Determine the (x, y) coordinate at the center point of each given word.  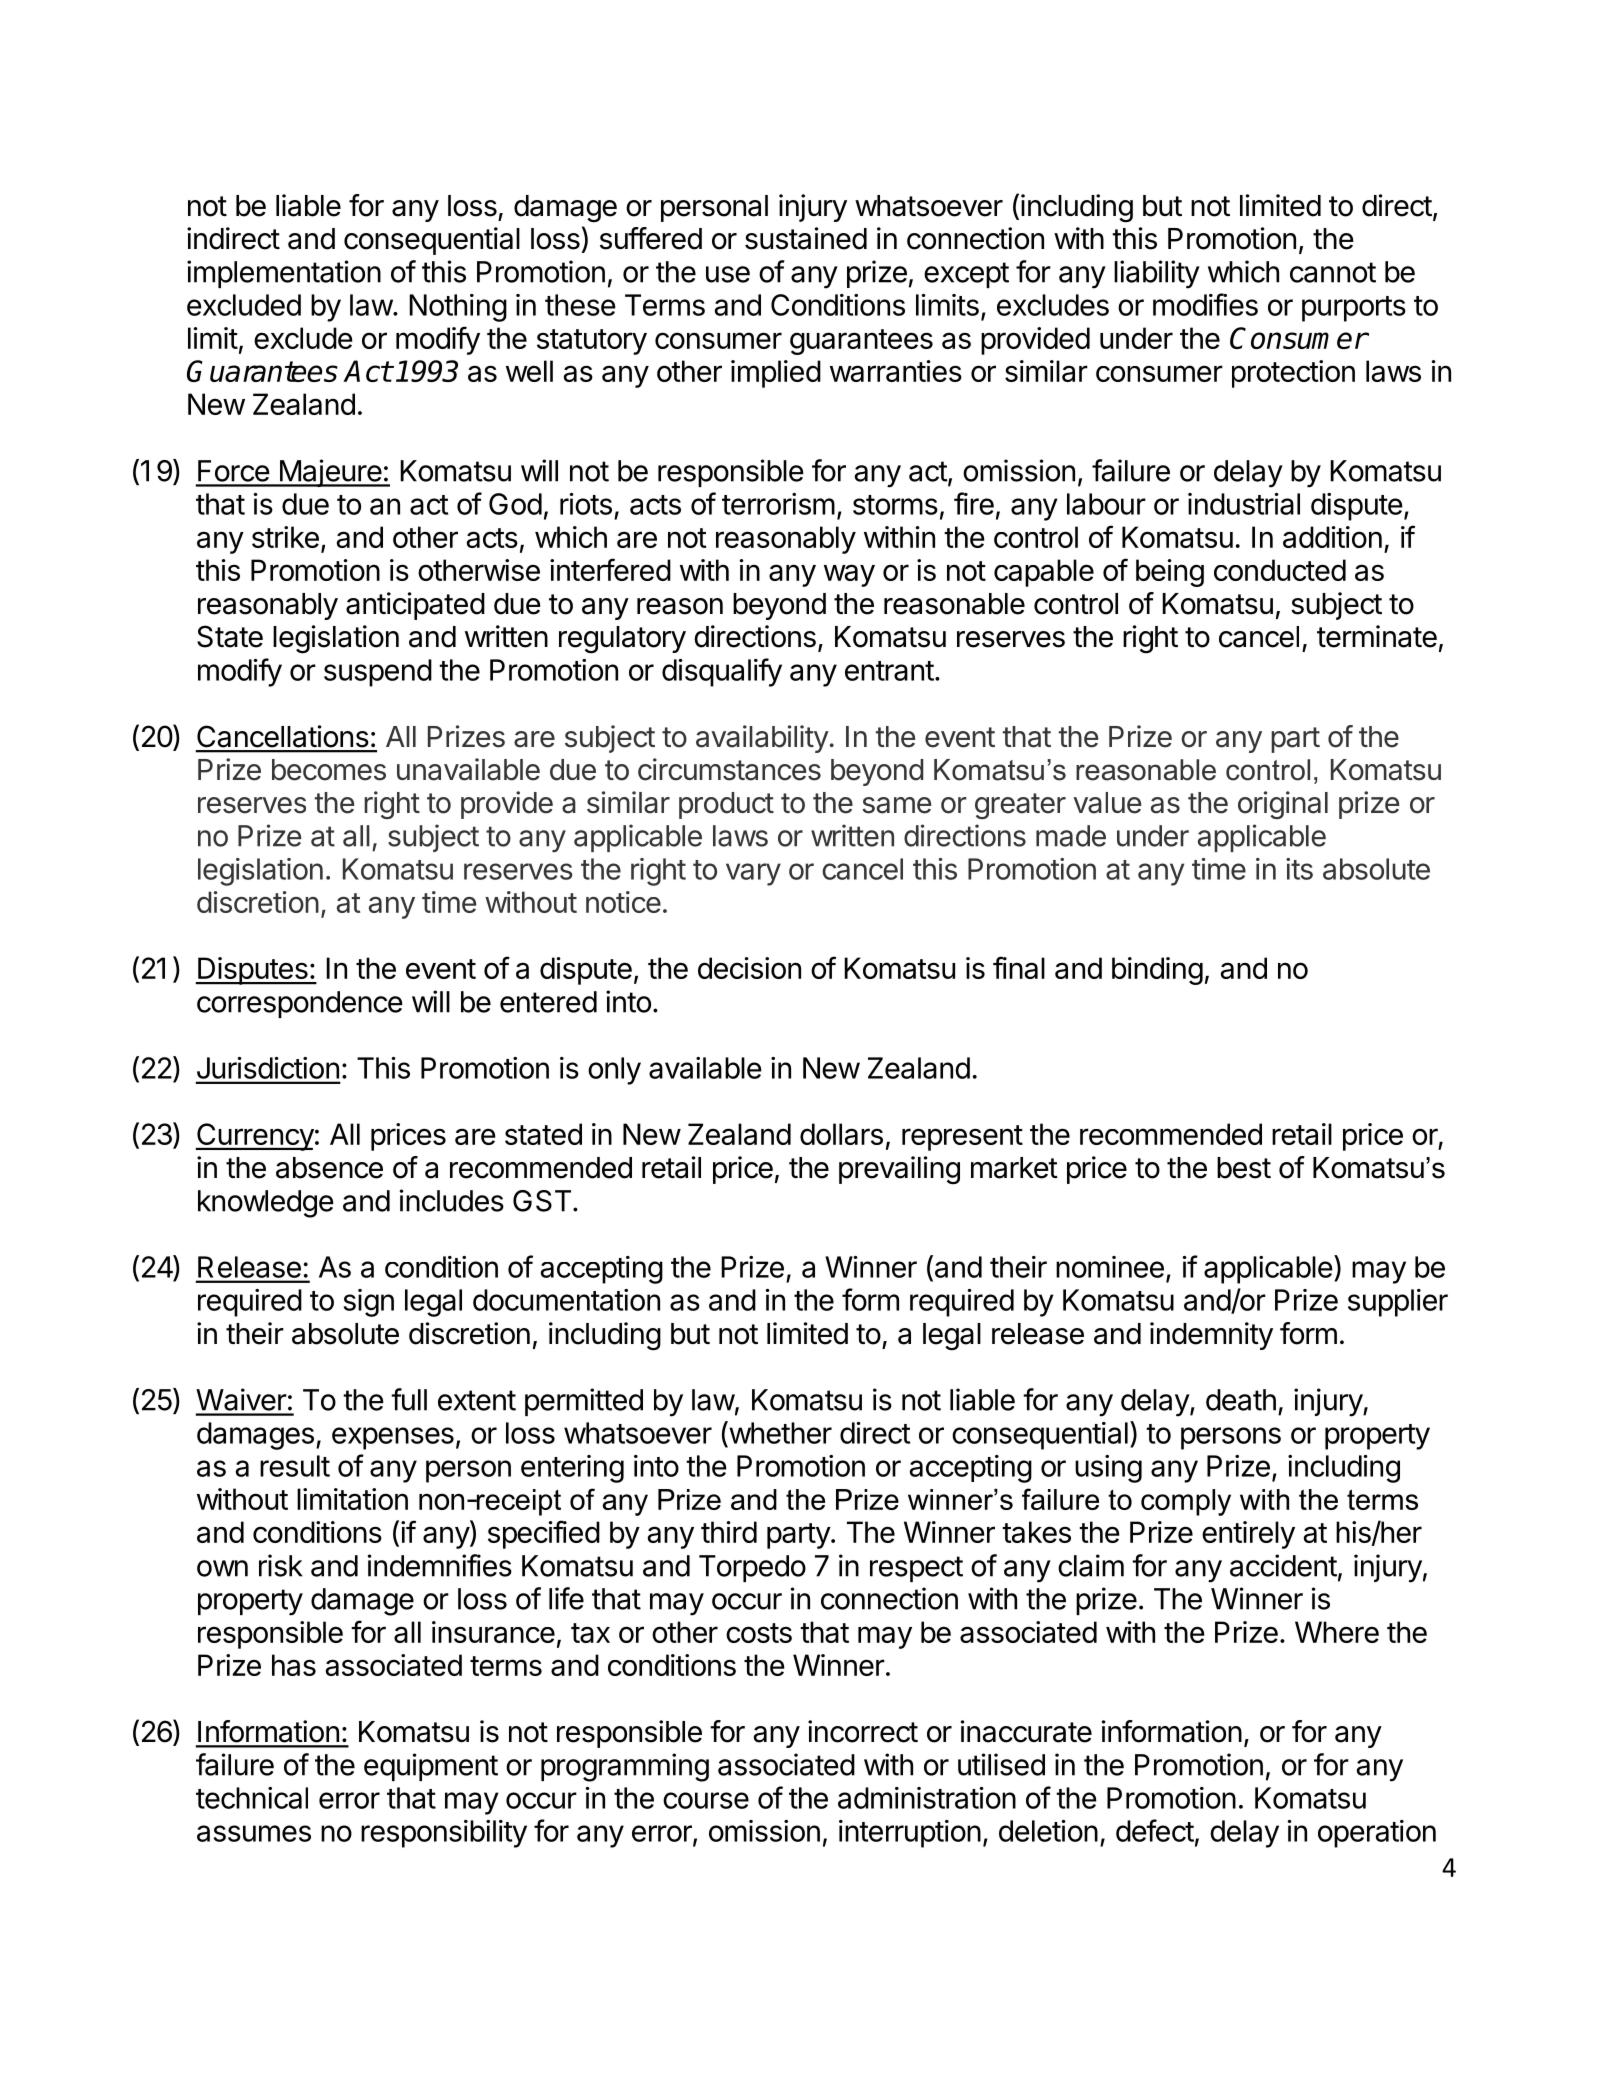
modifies (1205, 304)
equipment (431, 1767)
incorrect (863, 1731)
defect (1155, 1830)
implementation (284, 274)
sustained (806, 238)
